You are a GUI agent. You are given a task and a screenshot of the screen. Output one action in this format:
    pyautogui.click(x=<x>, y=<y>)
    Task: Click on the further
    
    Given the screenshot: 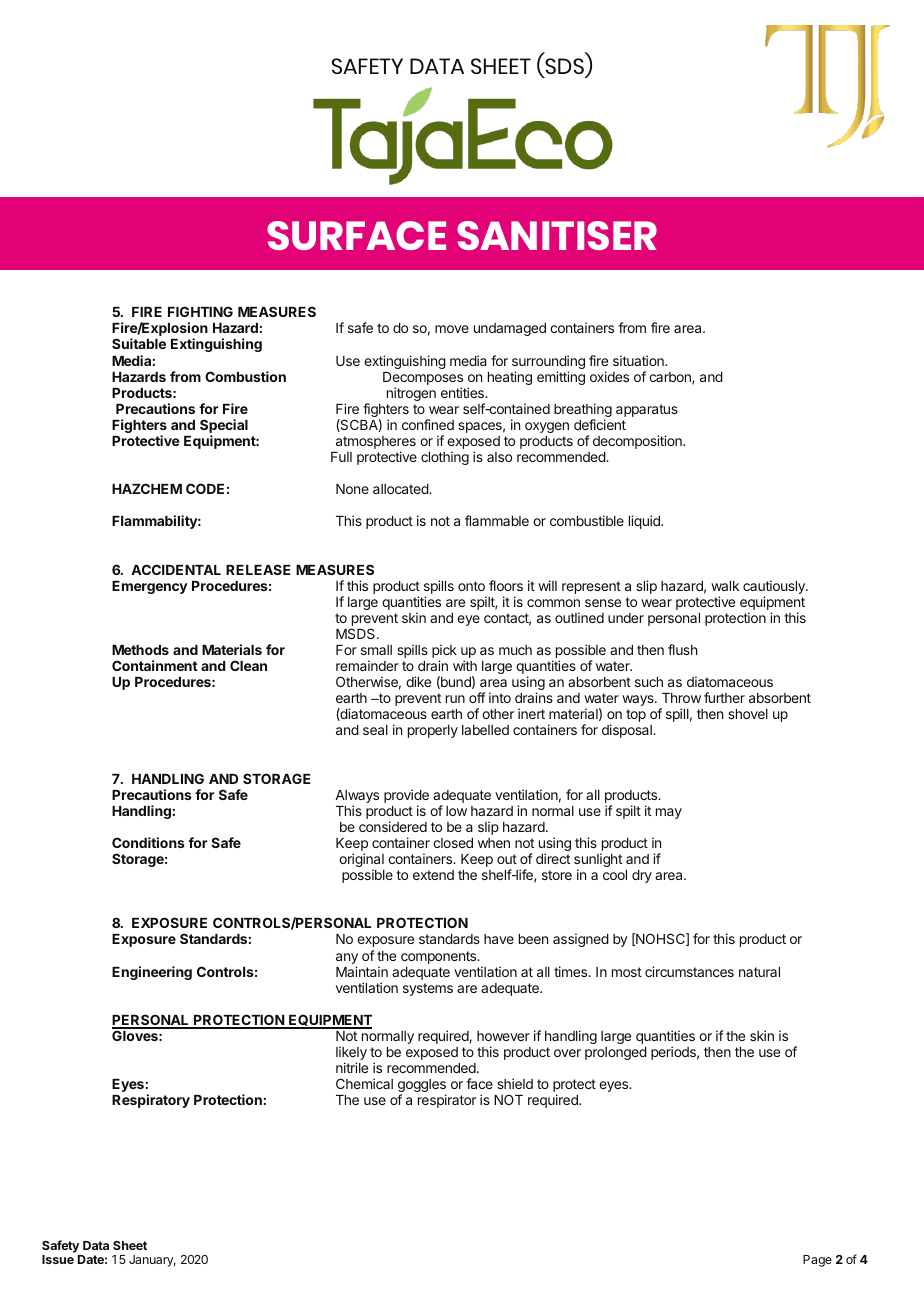 What is the action you would take?
    pyautogui.click(x=724, y=697)
